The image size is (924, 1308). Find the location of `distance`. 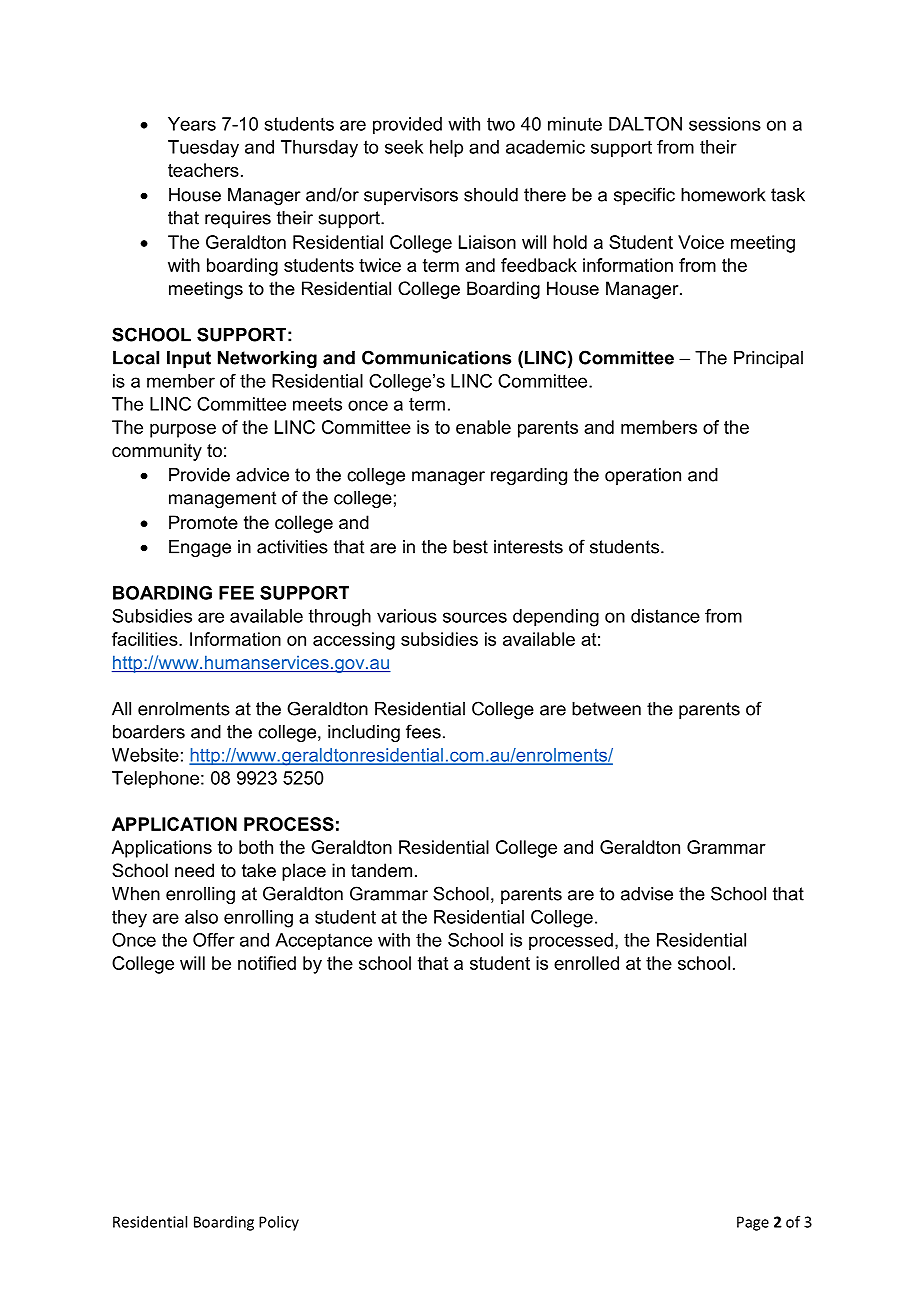

distance is located at coordinates (665, 616).
